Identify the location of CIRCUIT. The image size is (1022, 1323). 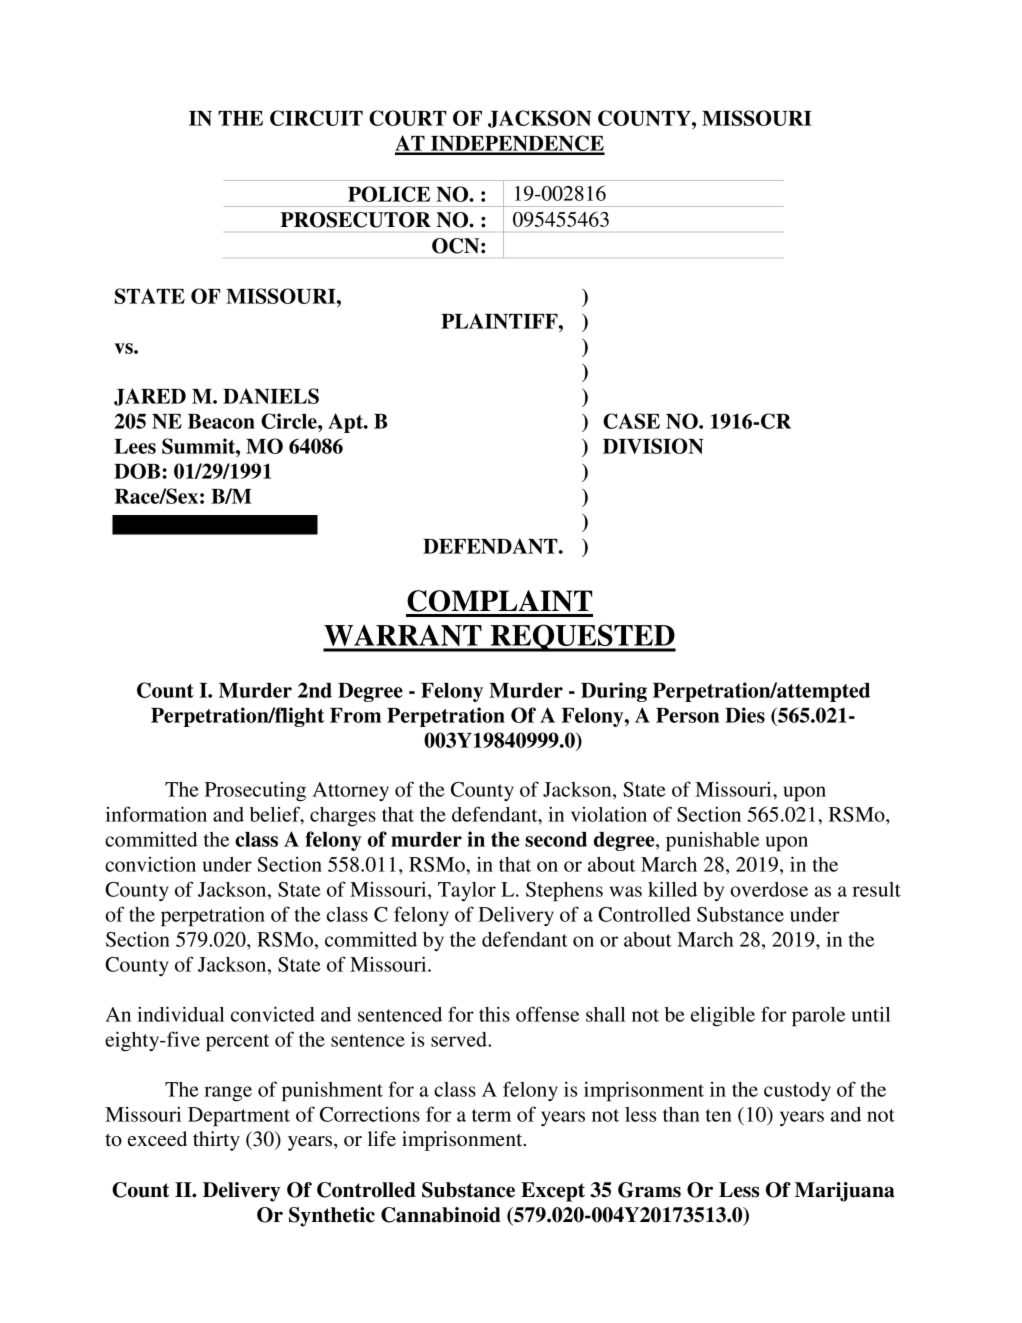
(316, 118).
